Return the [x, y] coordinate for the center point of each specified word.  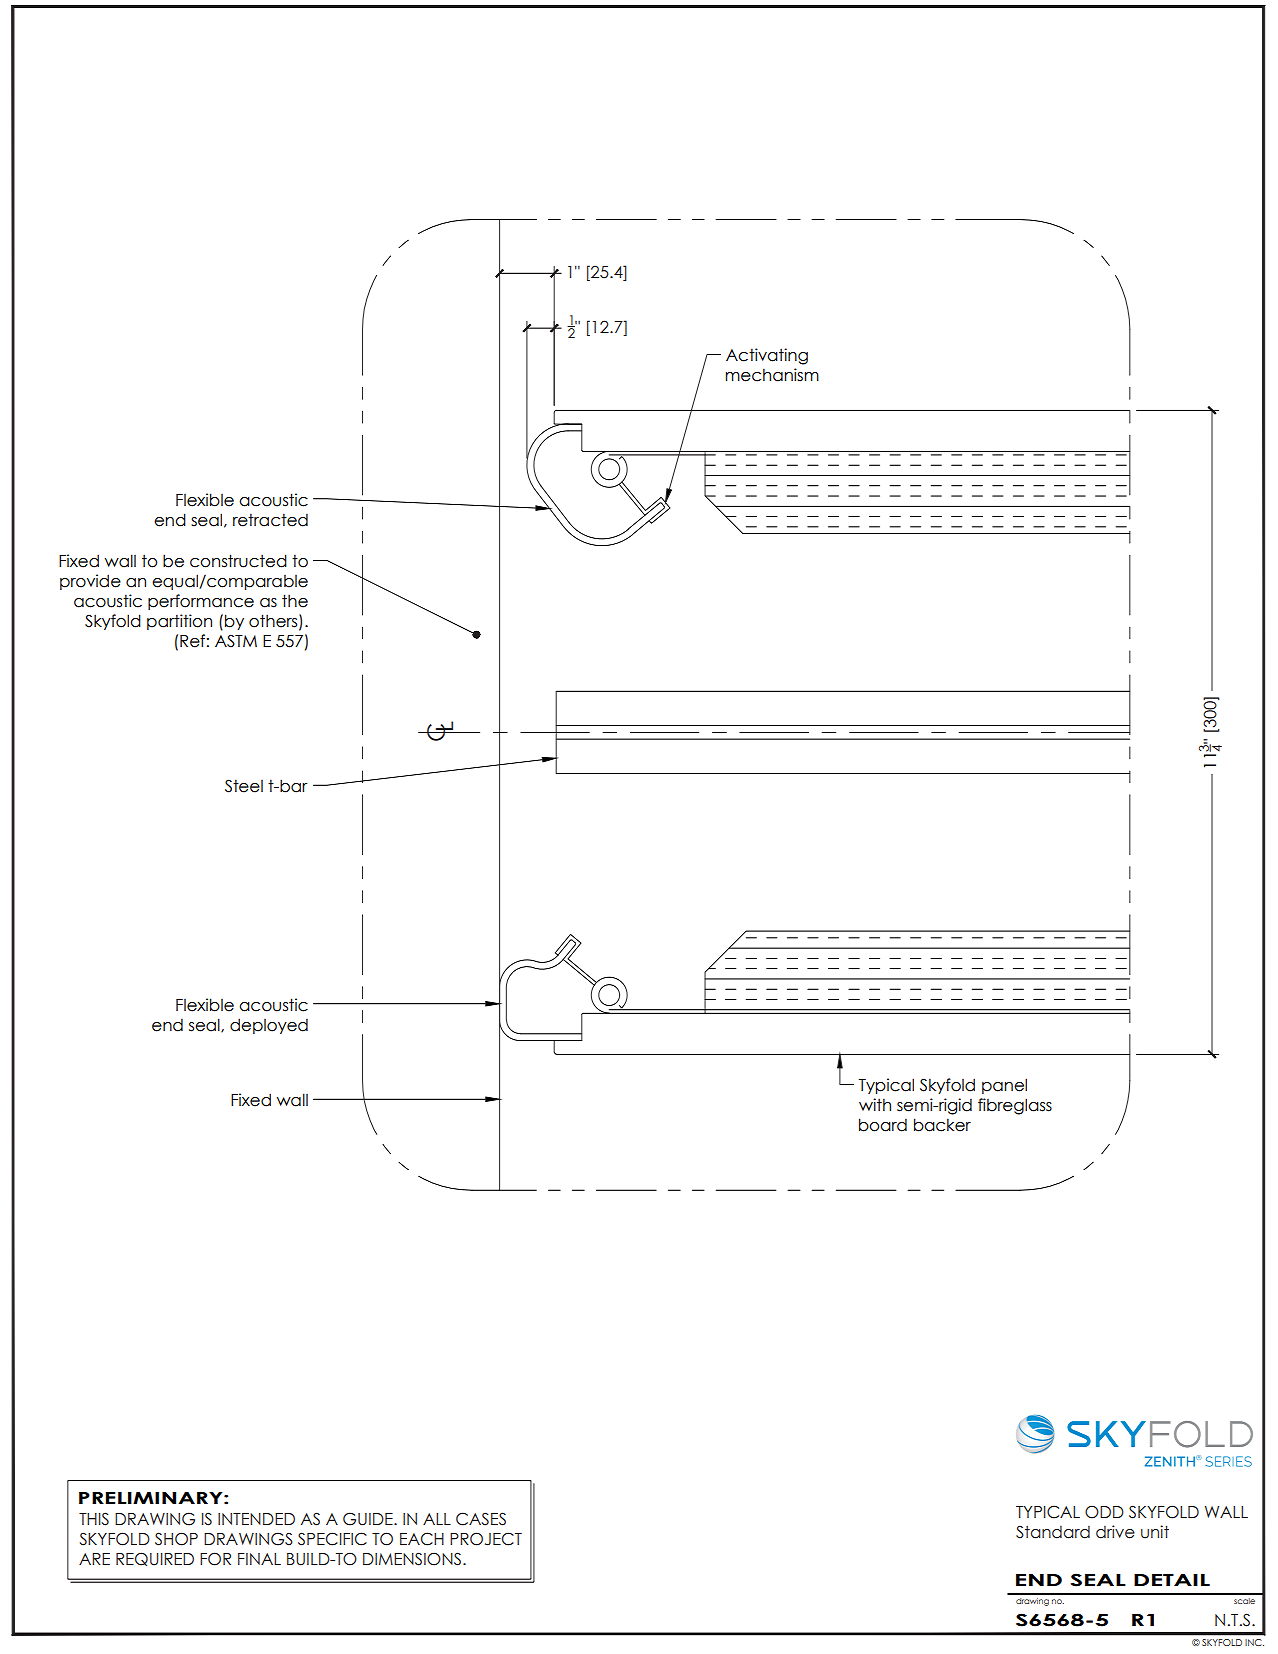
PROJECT [486, 1539]
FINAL [259, 1559]
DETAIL [1172, 1580]
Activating [767, 356]
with [875, 1104]
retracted [270, 520]
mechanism [772, 375]
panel [1004, 1086]
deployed [269, 1026]
